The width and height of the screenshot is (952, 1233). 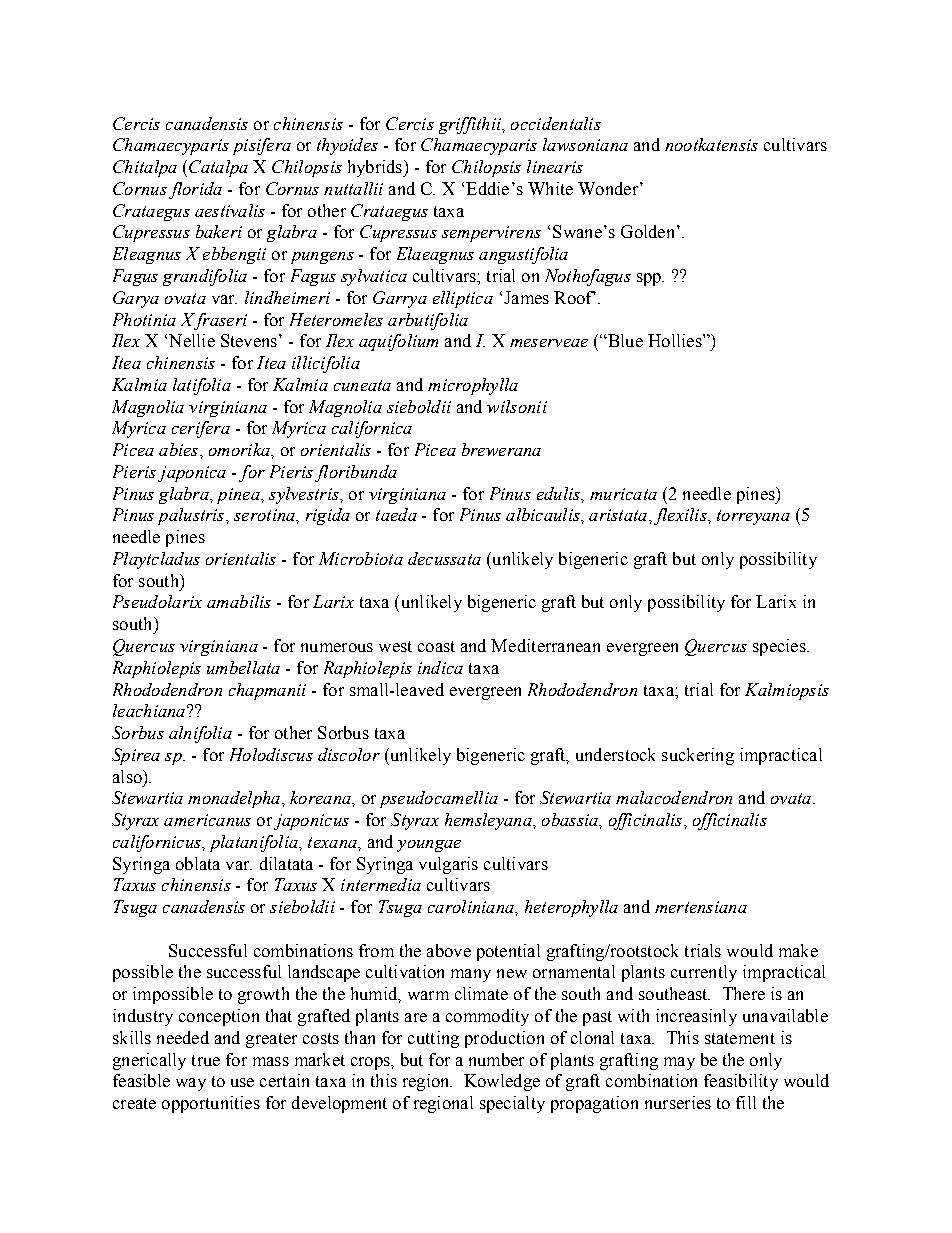 I want to click on florida, so click(x=195, y=190).
